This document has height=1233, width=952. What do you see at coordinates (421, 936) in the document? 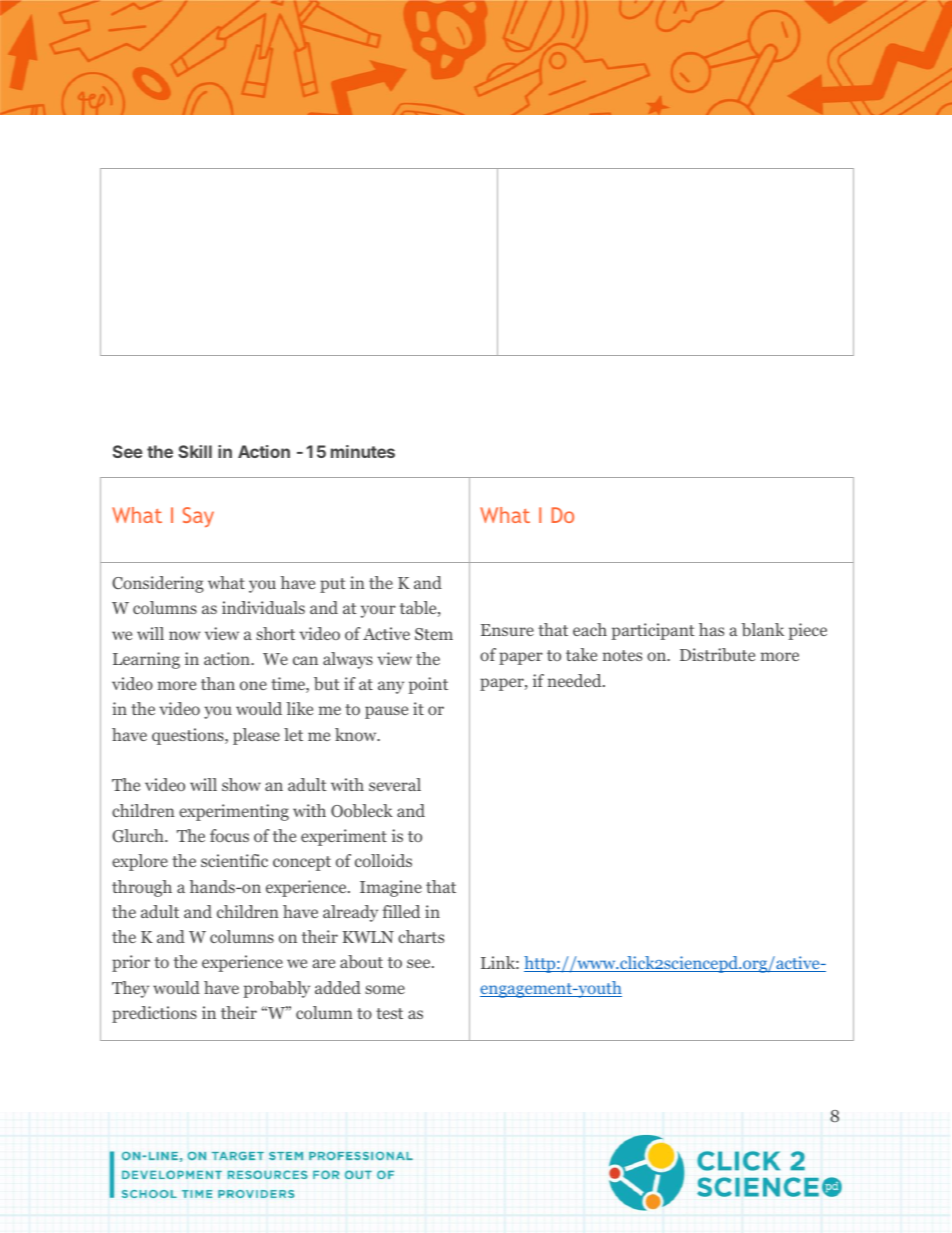
I see `charts` at bounding box center [421, 936].
